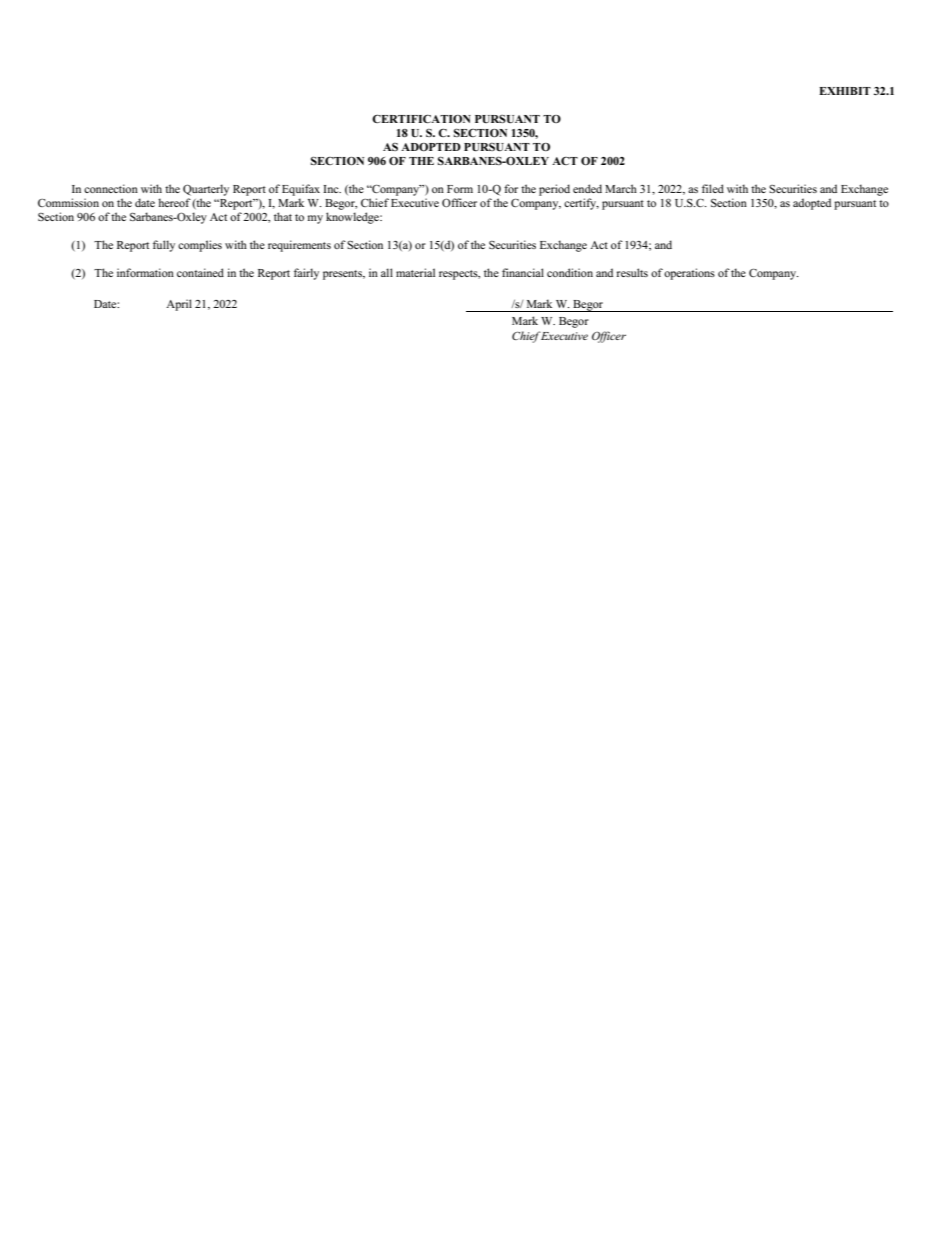  What do you see at coordinates (179, 305) in the screenshot?
I see `April` at bounding box center [179, 305].
